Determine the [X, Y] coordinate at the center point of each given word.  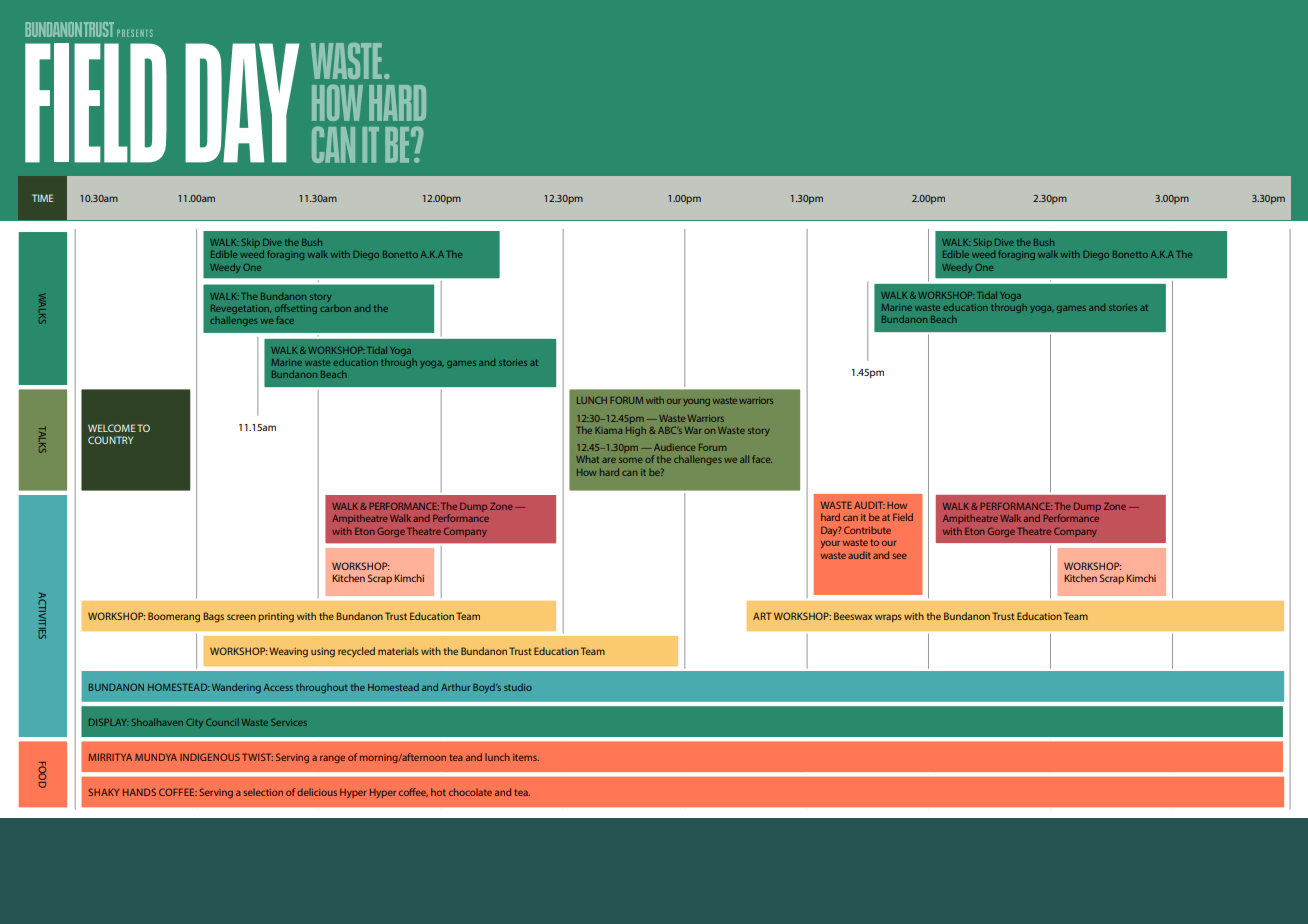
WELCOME [112, 428]
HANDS [139, 792]
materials [398, 651]
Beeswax [853, 616]
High [636, 431]
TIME [43, 198]
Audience [674, 447]
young [696, 402]
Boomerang [174, 617]
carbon [335, 308]
